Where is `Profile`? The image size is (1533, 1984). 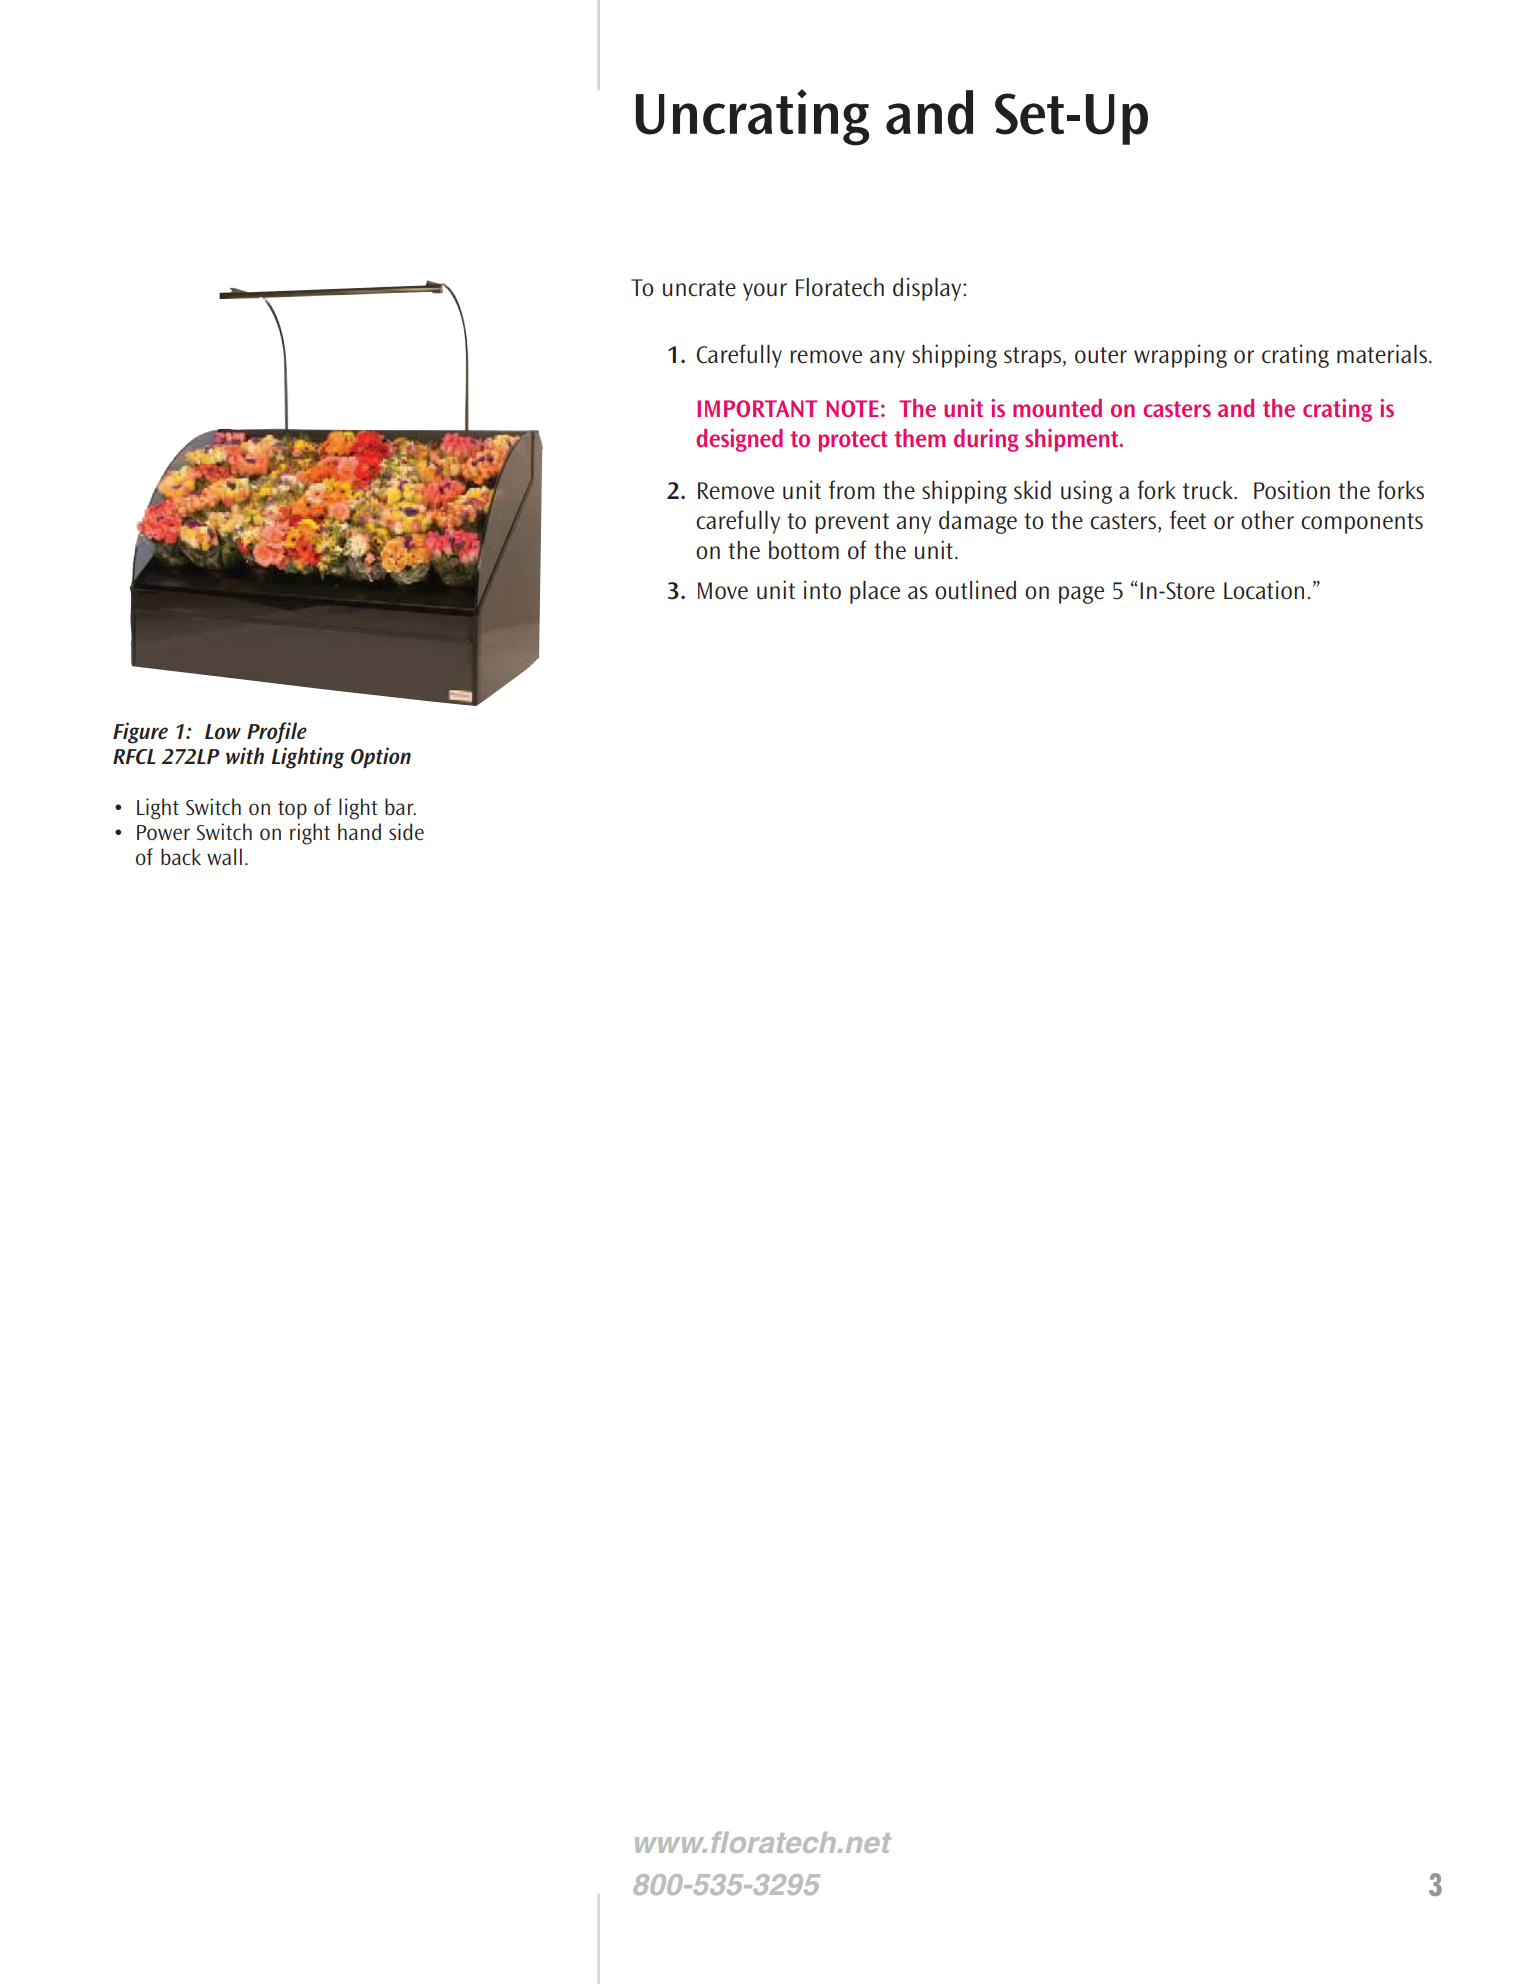
Profile is located at coordinates (277, 733).
